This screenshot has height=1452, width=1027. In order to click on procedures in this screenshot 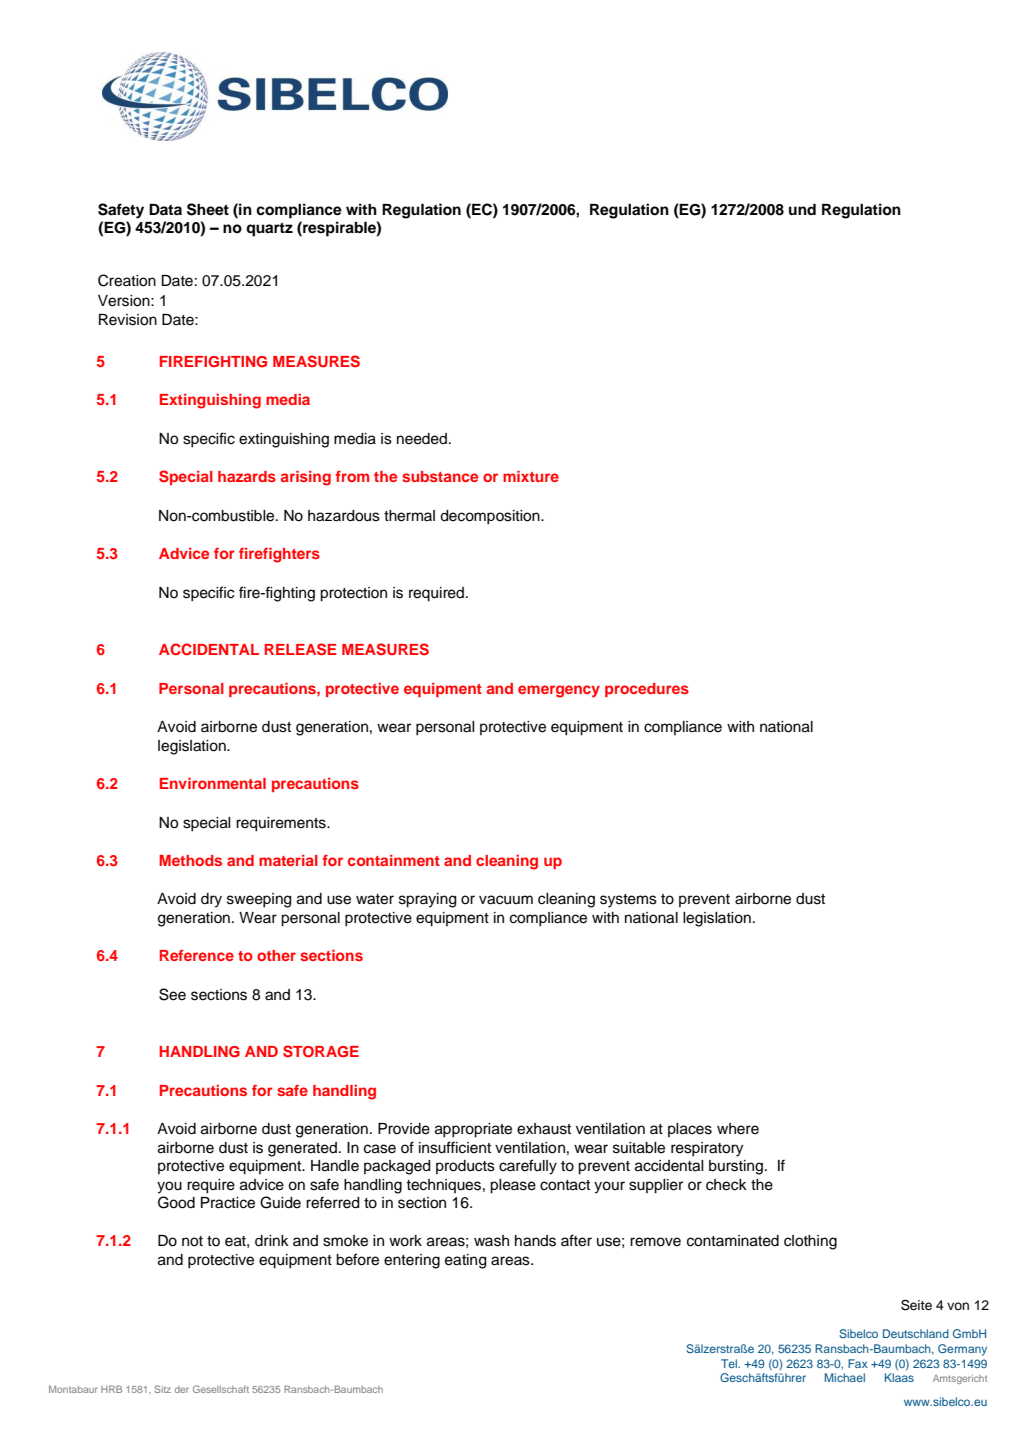, I will do `click(647, 690)`.
